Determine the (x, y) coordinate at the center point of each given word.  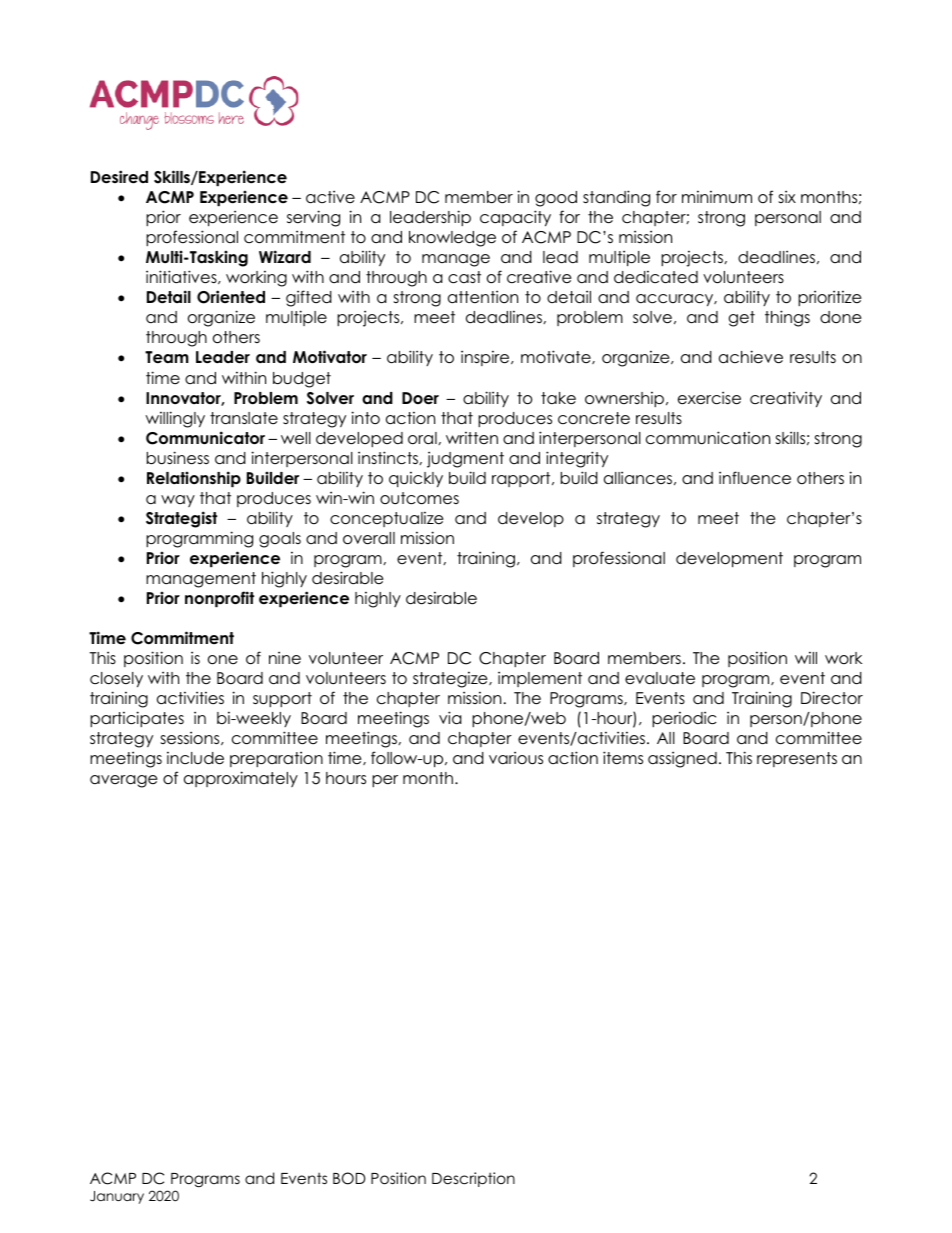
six (787, 196)
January (117, 1197)
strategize (451, 680)
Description (473, 1179)
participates (137, 719)
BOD (349, 1178)
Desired (119, 177)
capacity (515, 218)
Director (832, 698)
